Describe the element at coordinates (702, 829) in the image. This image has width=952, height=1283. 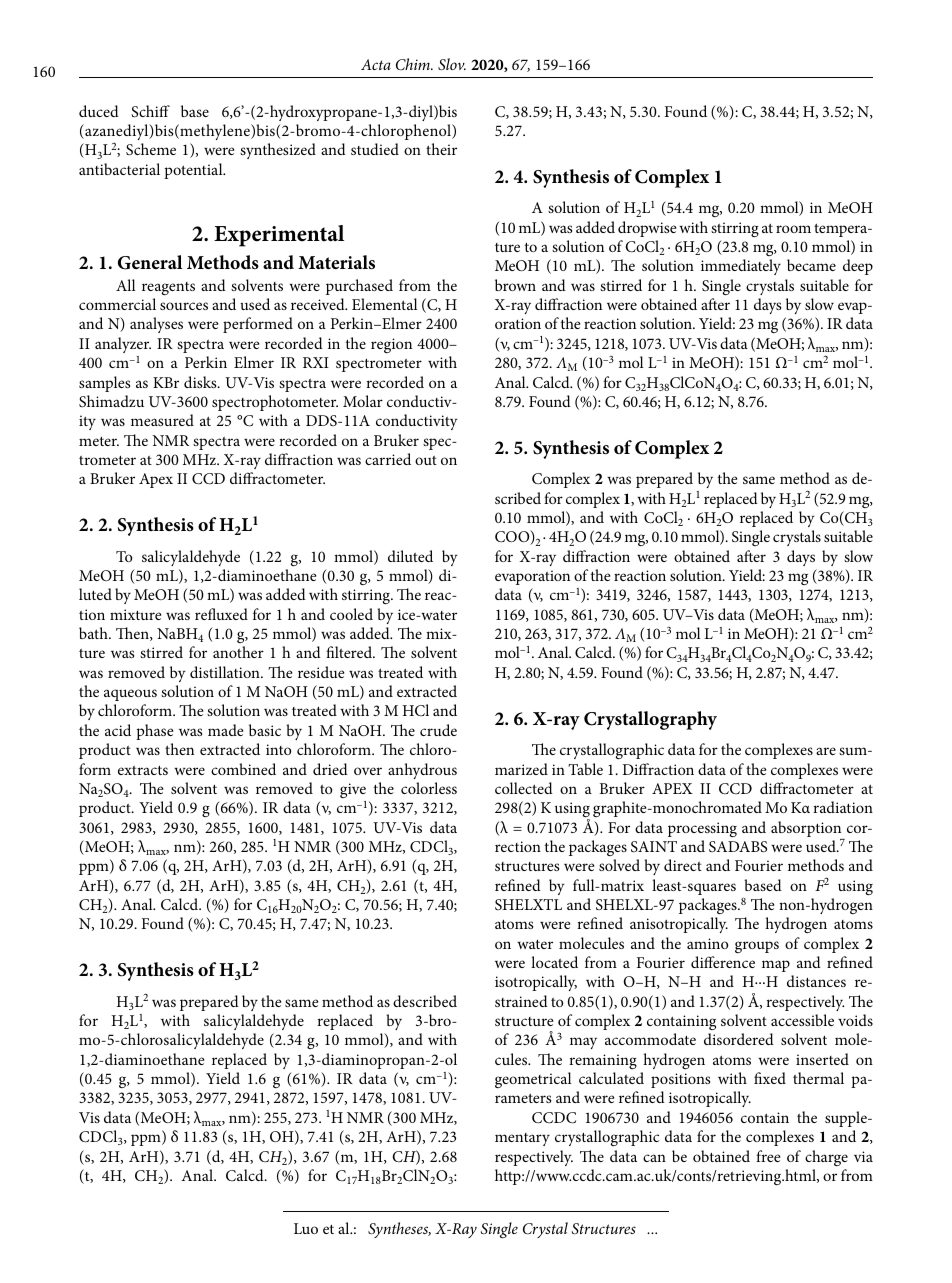
I see `processing` at that location.
